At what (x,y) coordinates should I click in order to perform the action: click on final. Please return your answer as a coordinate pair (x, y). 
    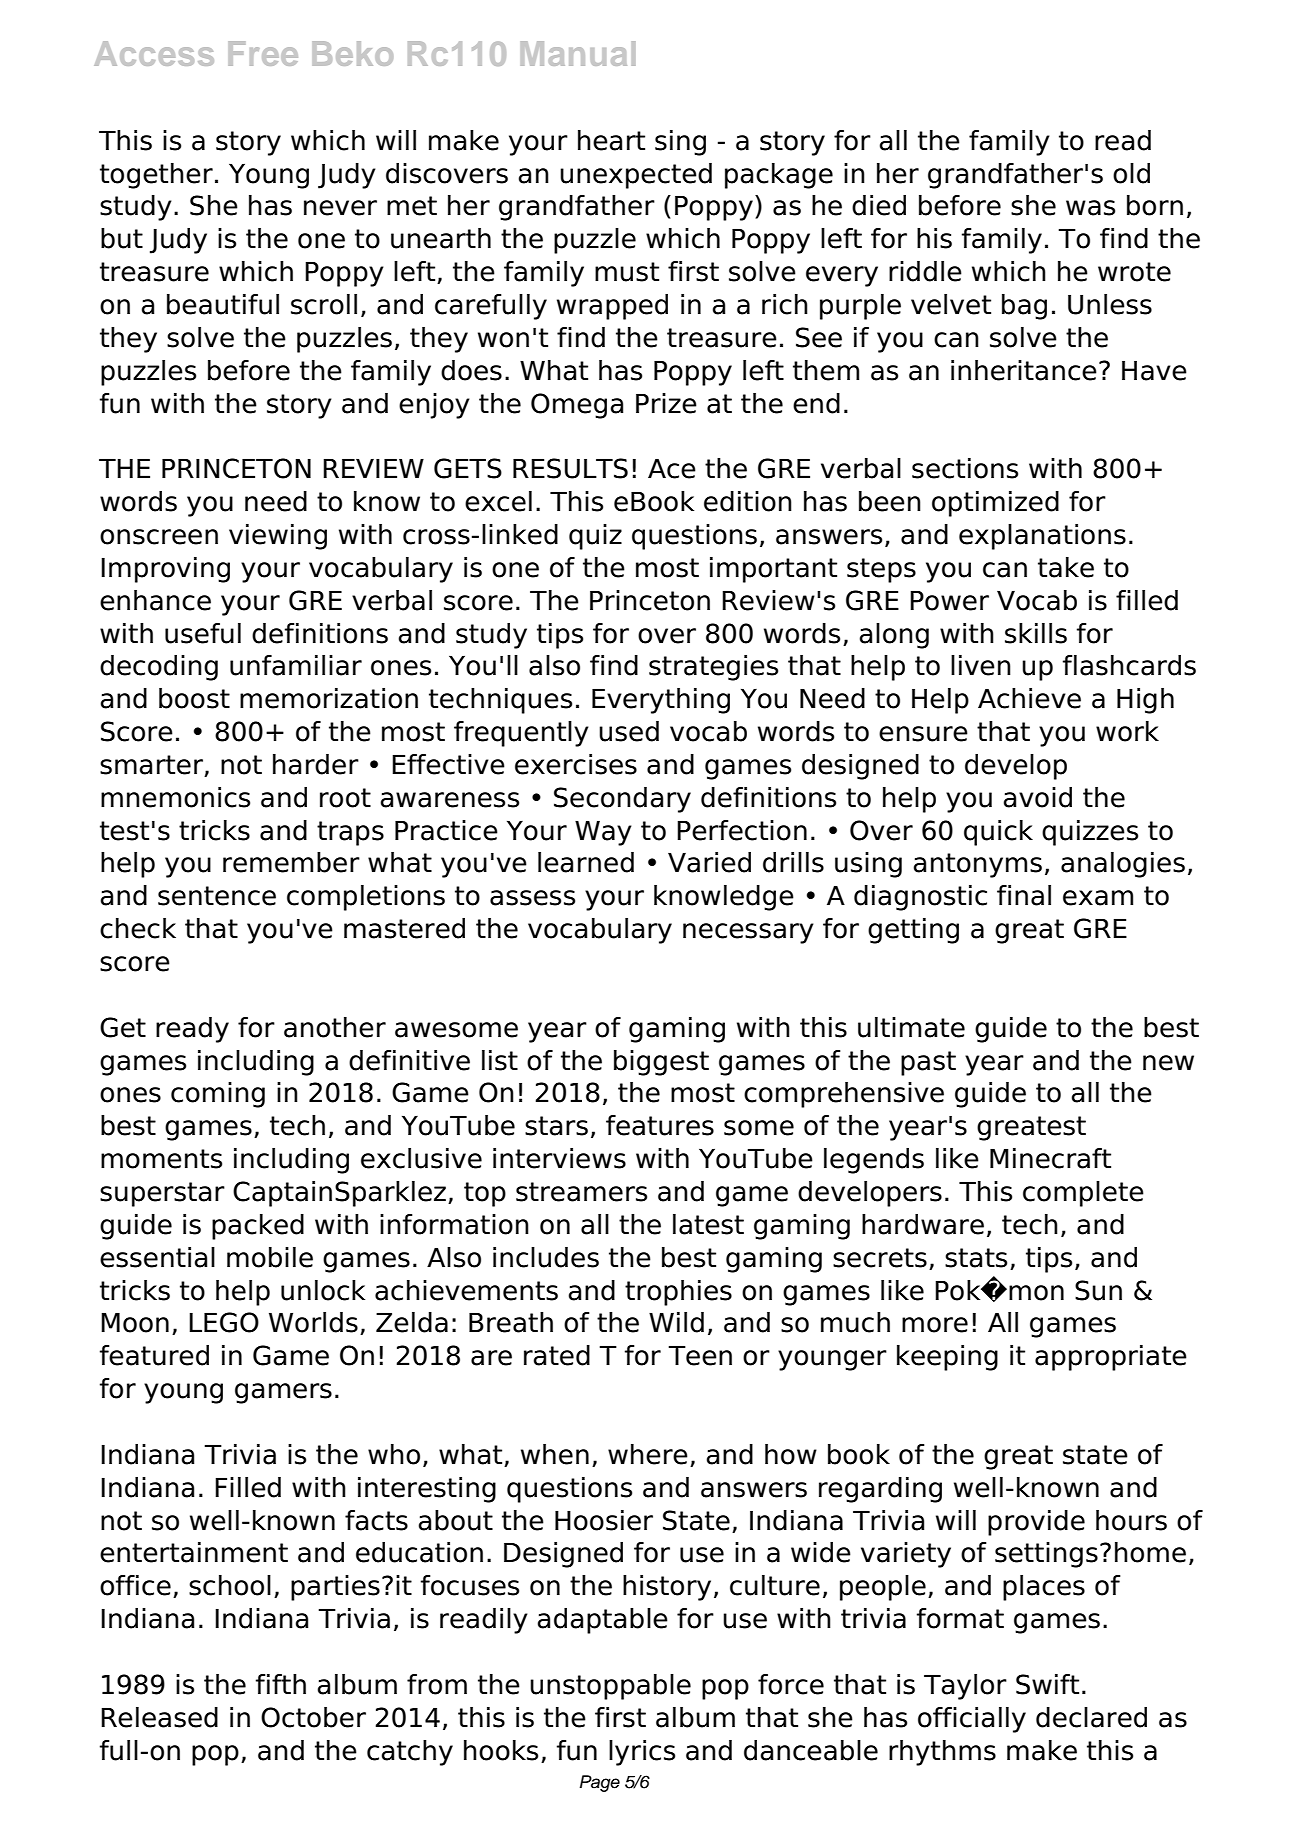
    Looking at the image, I should click on (1024, 895).
